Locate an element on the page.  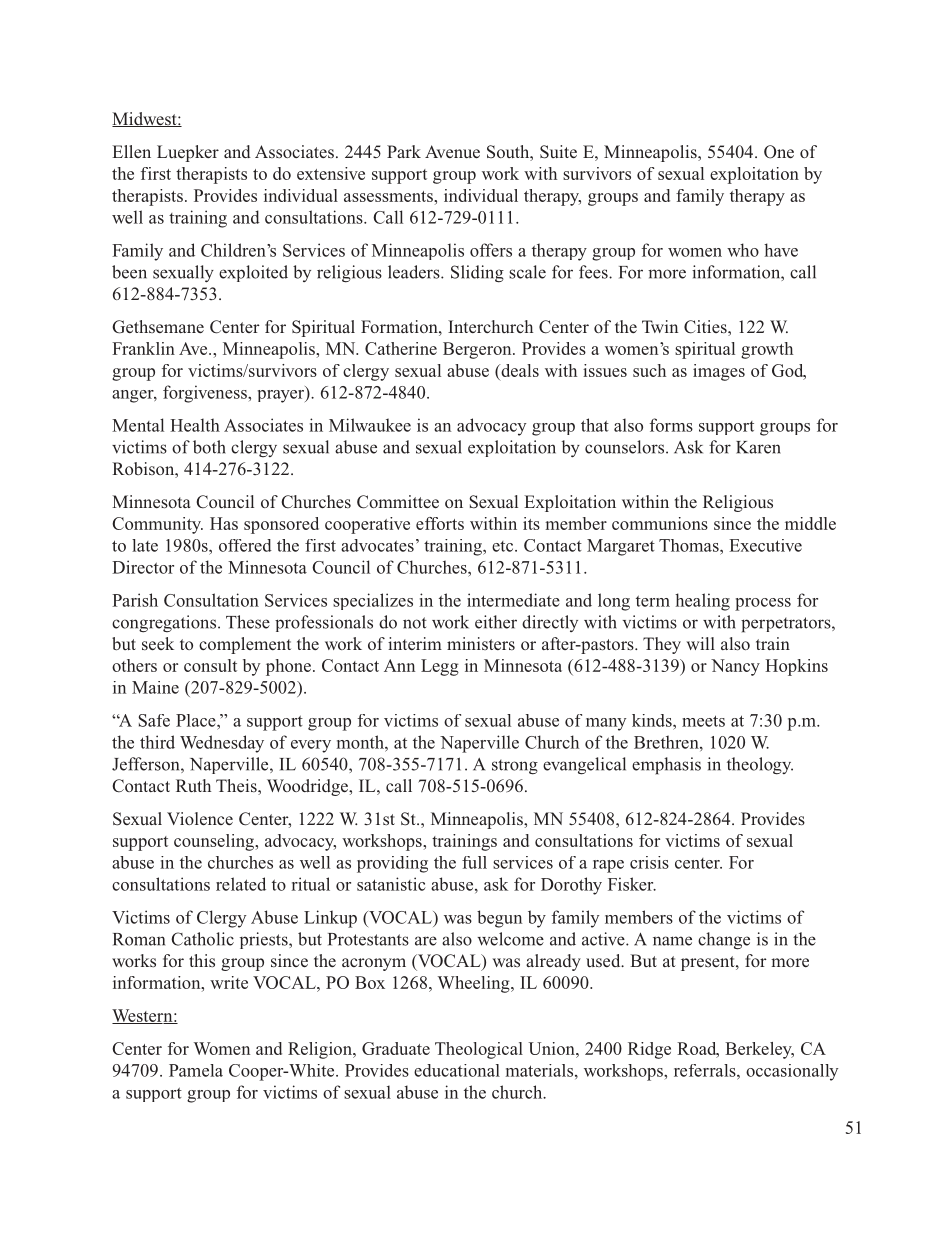
Pamela is located at coordinates (196, 1070).
